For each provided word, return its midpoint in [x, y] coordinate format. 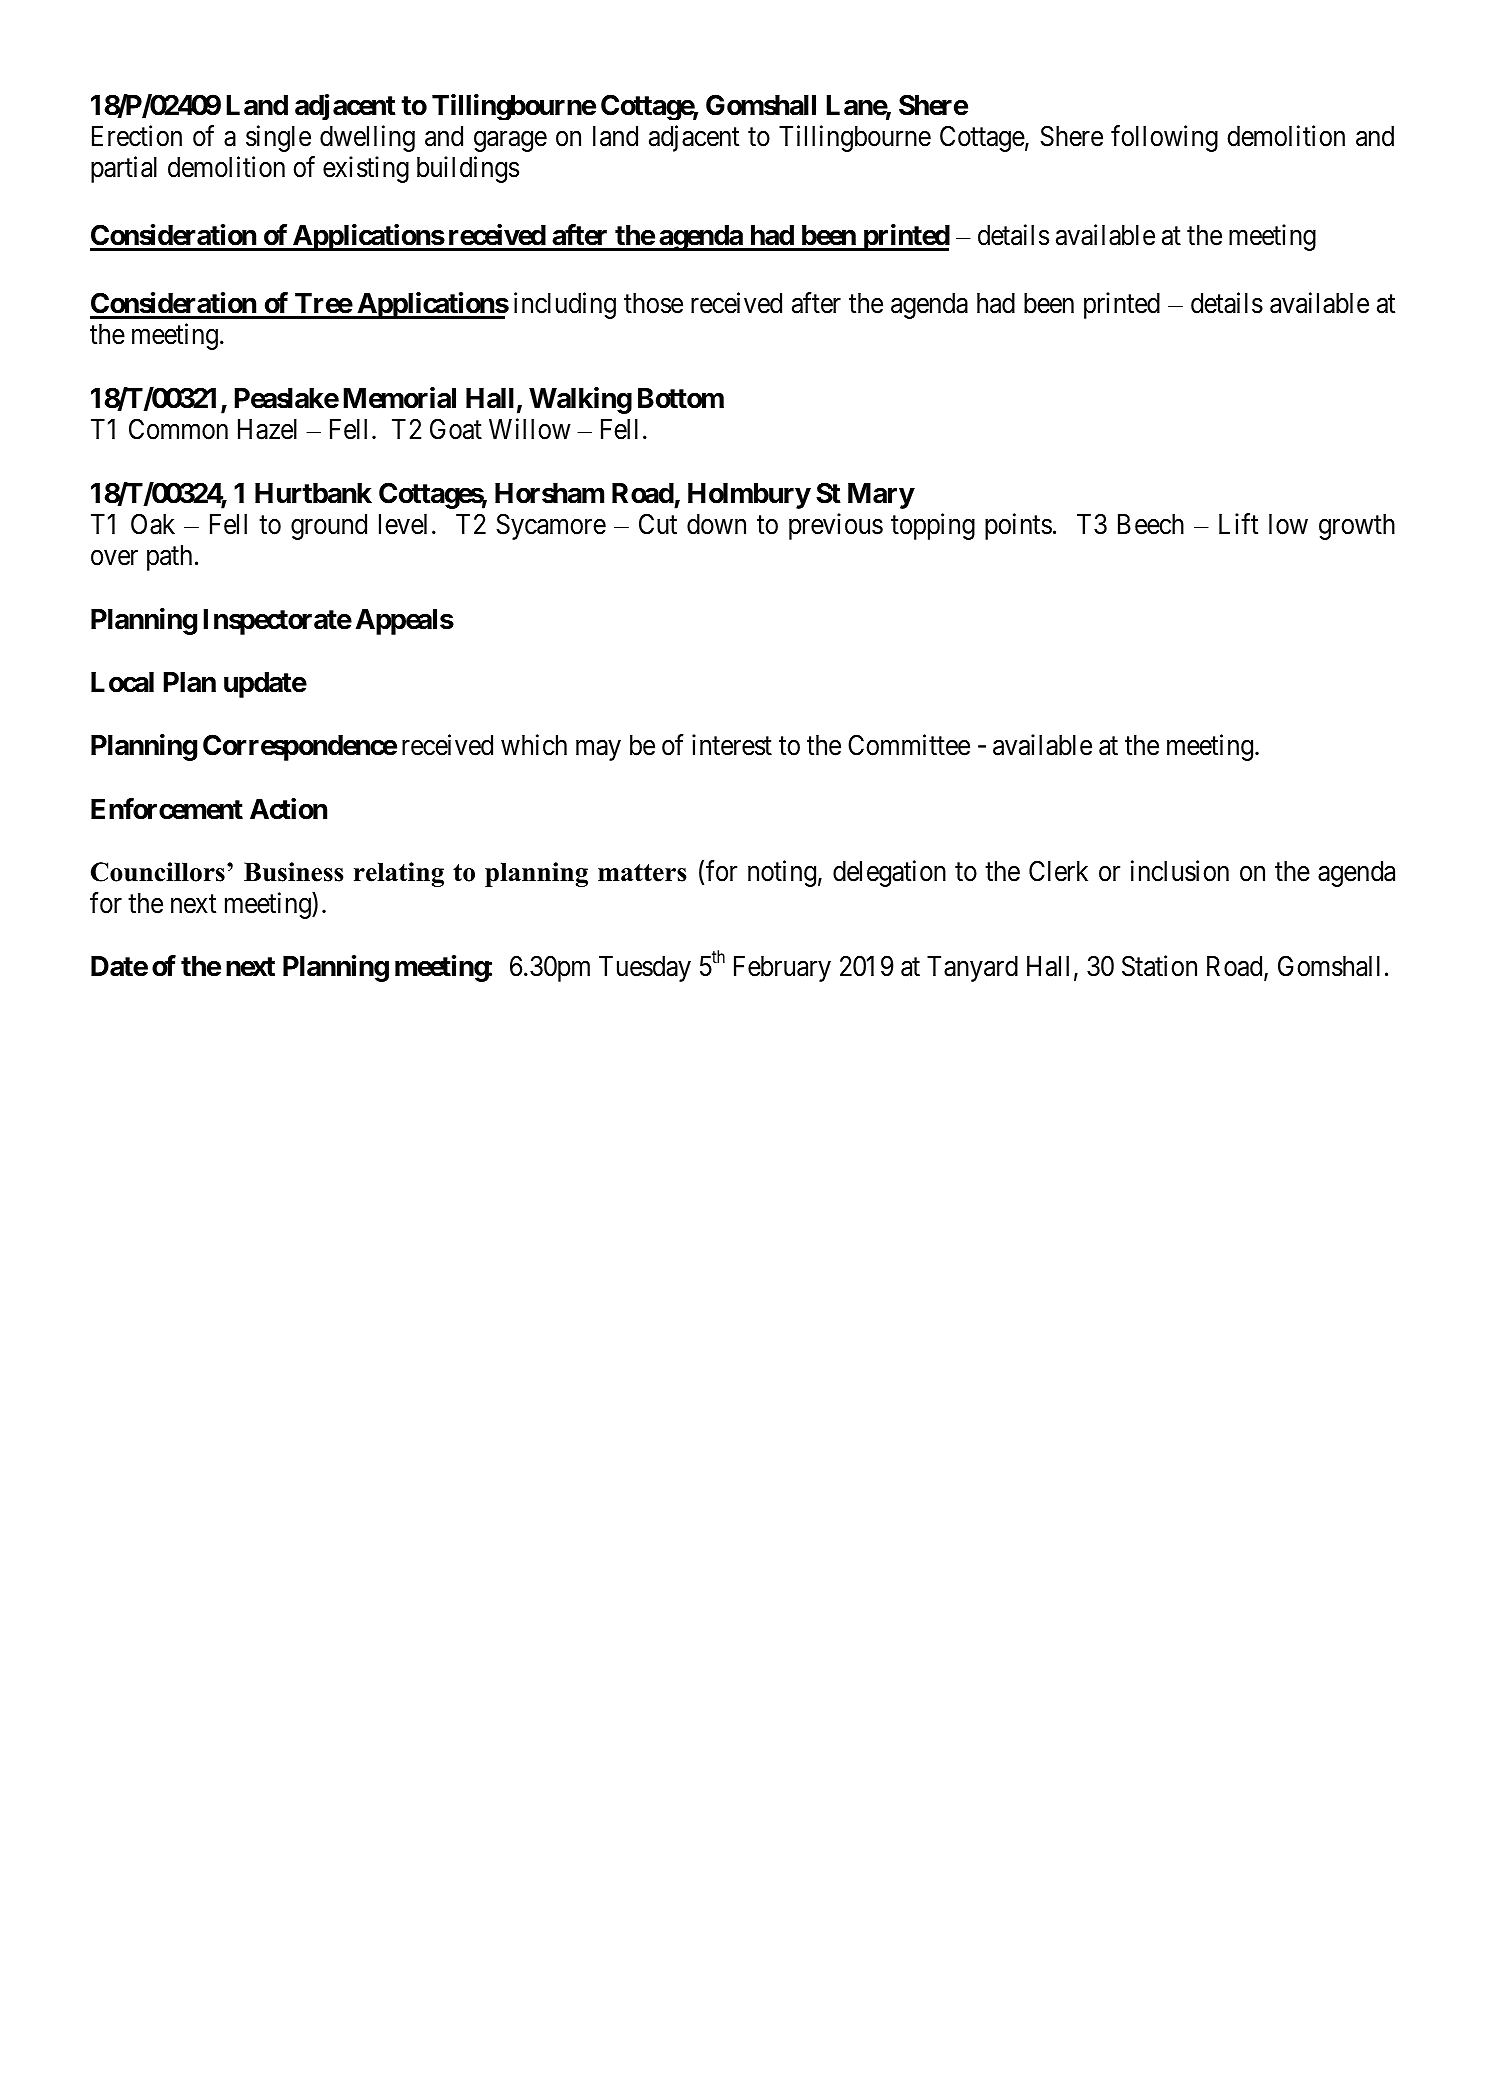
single [278, 138]
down [716, 524]
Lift [1238, 523]
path [169, 558]
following [1164, 138]
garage [510, 141]
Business [294, 872]
